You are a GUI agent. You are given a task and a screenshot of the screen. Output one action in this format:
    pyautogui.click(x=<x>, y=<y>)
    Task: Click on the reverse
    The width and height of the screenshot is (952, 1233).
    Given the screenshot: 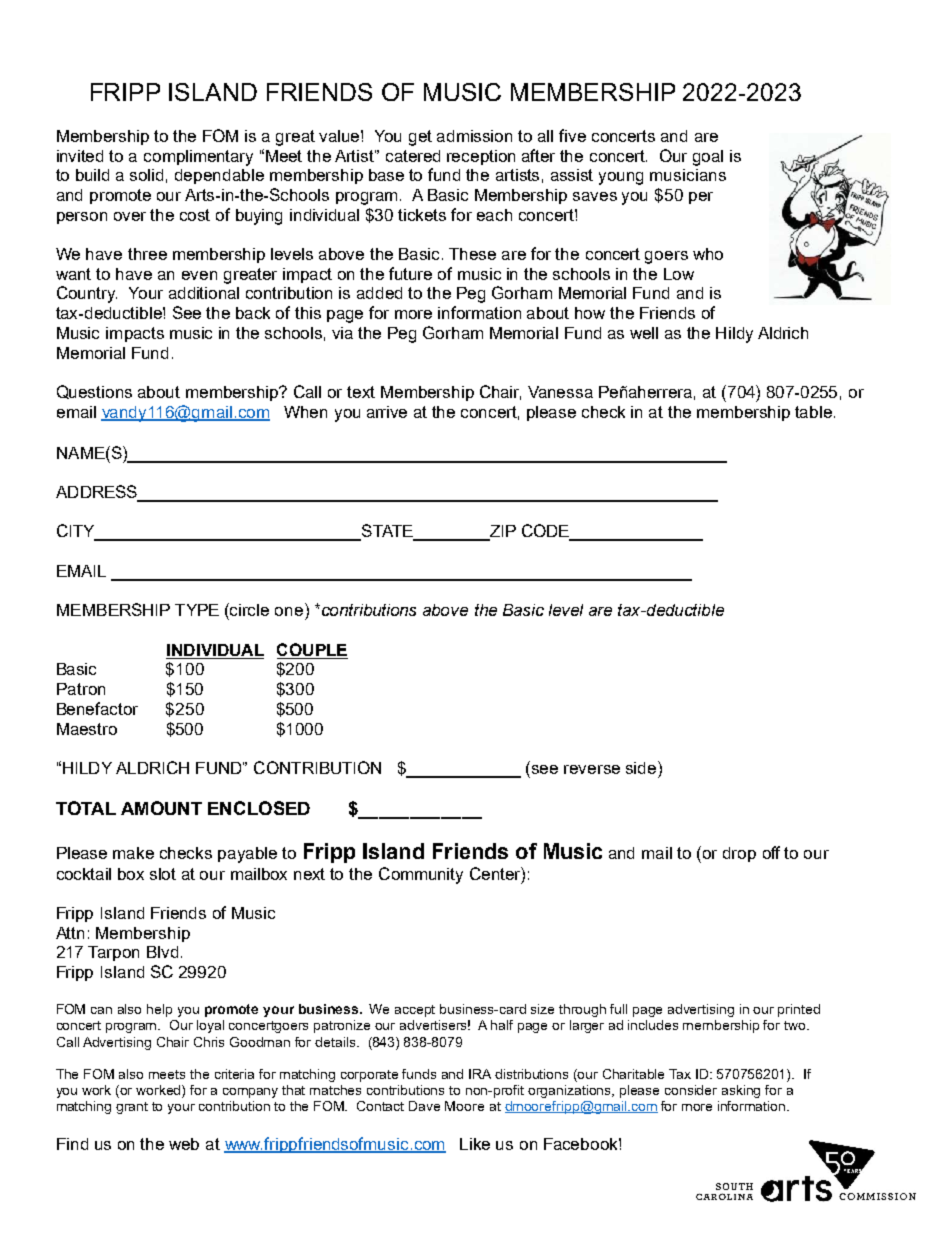 What is the action you would take?
    pyautogui.click(x=592, y=769)
